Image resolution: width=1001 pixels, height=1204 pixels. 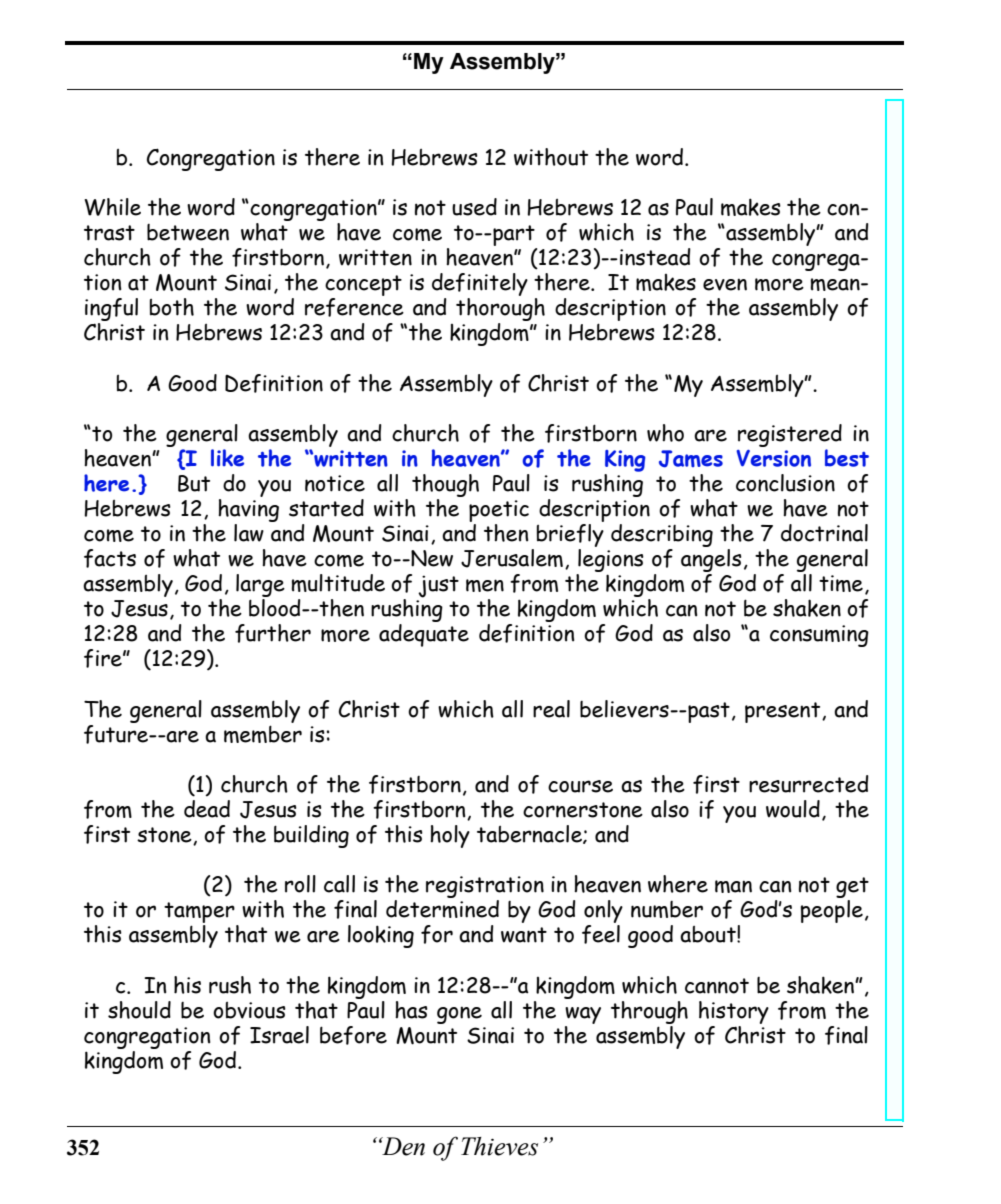 What do you see at coordinates (773, 458) in the page?
I see `Version` at bounding box center [773, 458].
